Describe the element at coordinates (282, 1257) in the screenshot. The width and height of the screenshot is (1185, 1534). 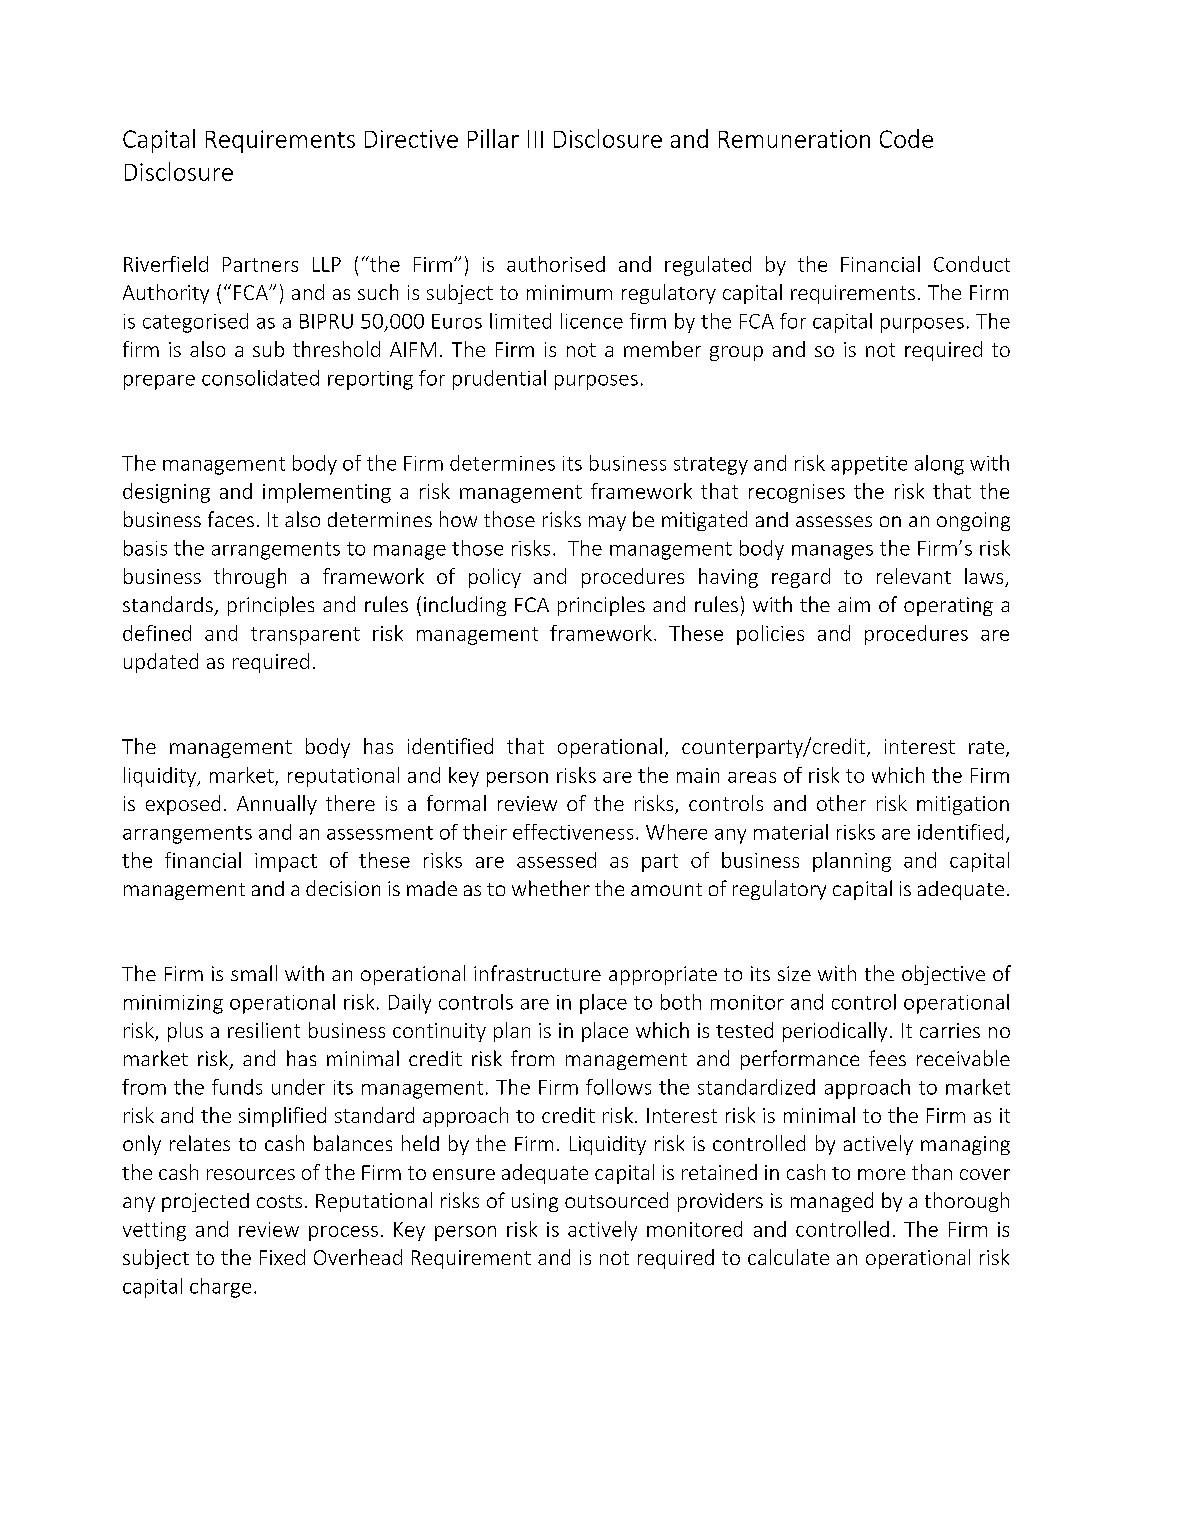
I see `Fixed` at that location.
